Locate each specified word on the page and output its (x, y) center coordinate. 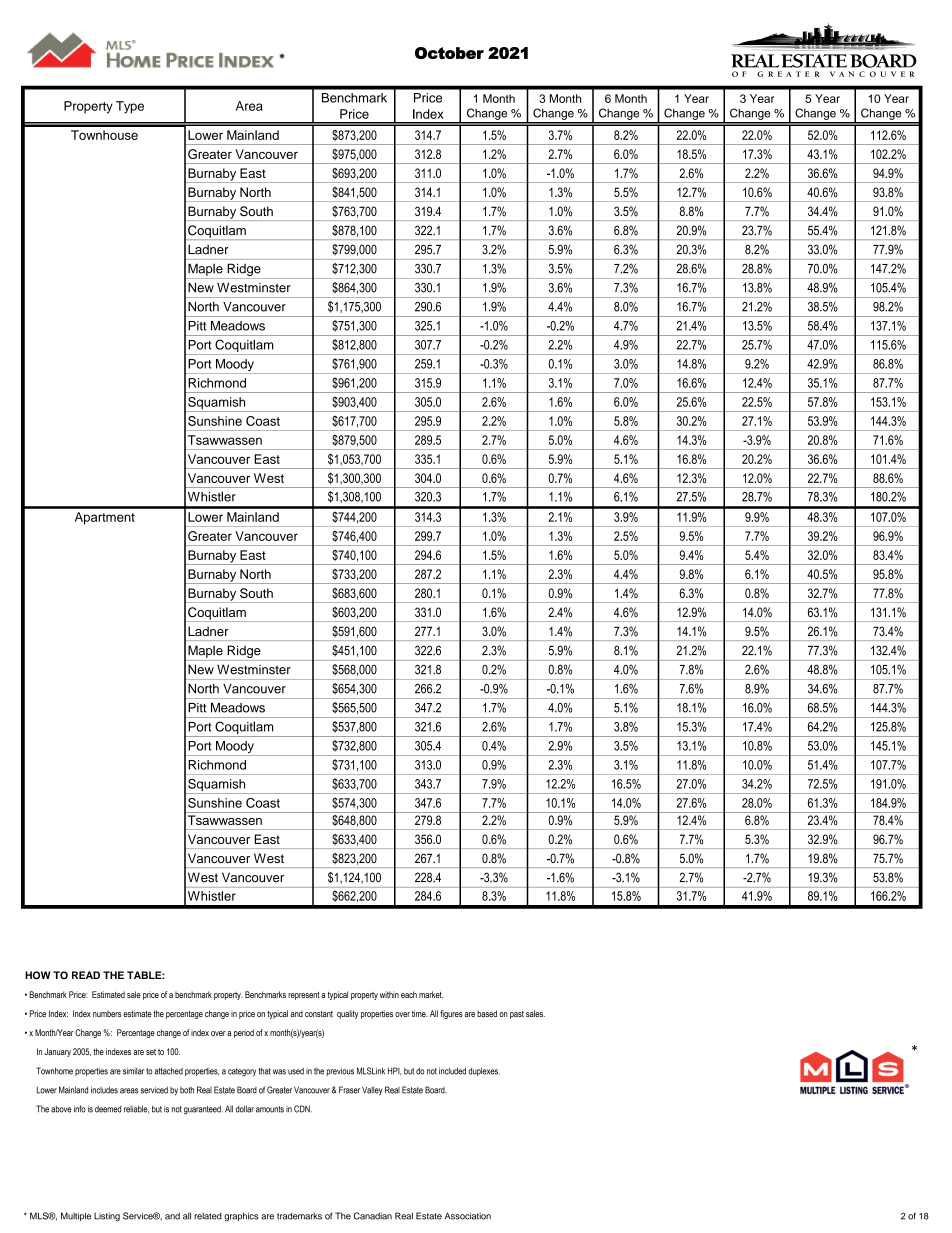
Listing (107, 1217)
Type (130, 107)
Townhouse (104, 135)
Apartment (105, 518)
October (449, 53)
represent (304, 996)
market (431, 994)
